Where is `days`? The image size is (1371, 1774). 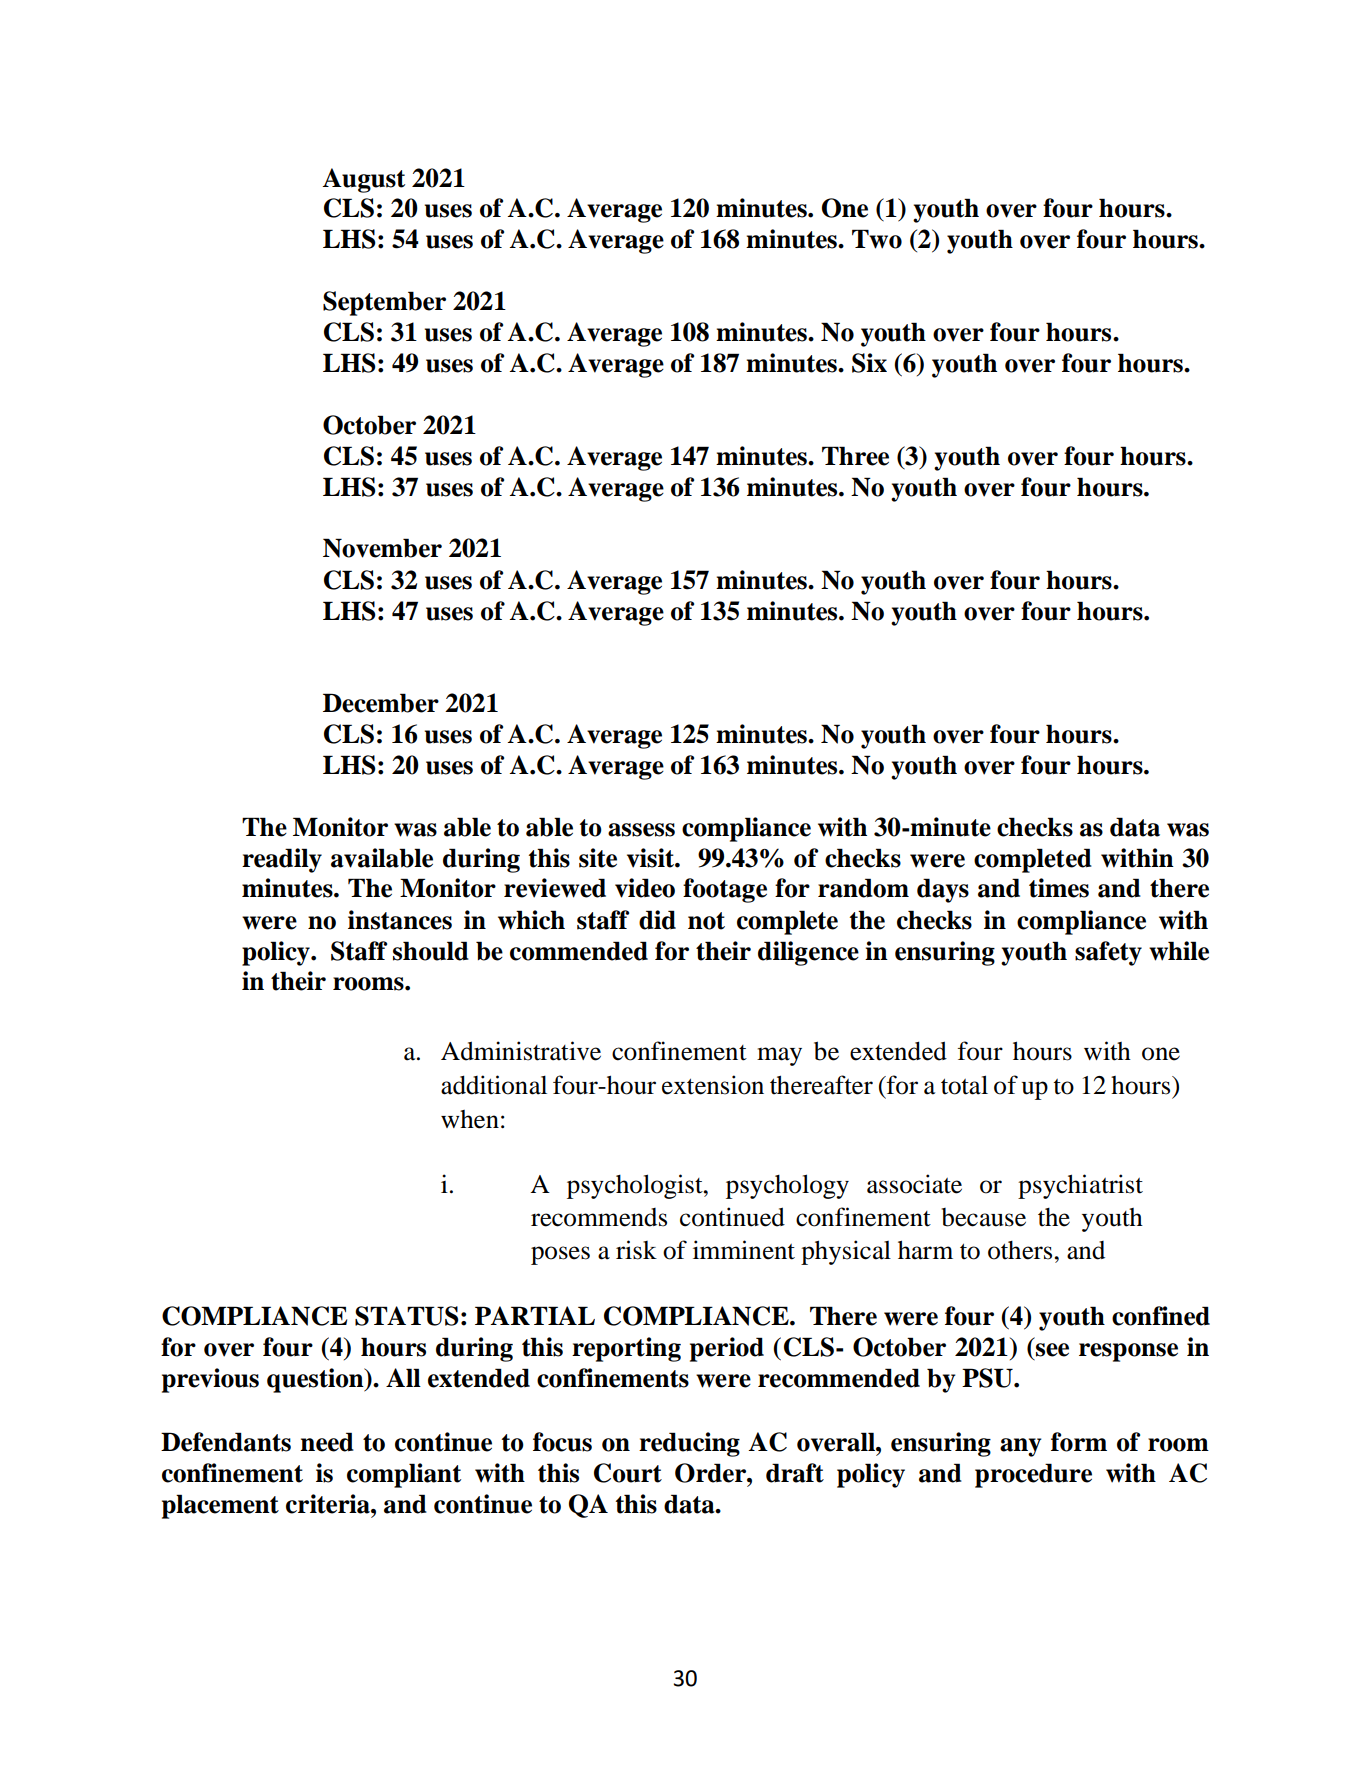 days is located at coordinates (943, 890).
